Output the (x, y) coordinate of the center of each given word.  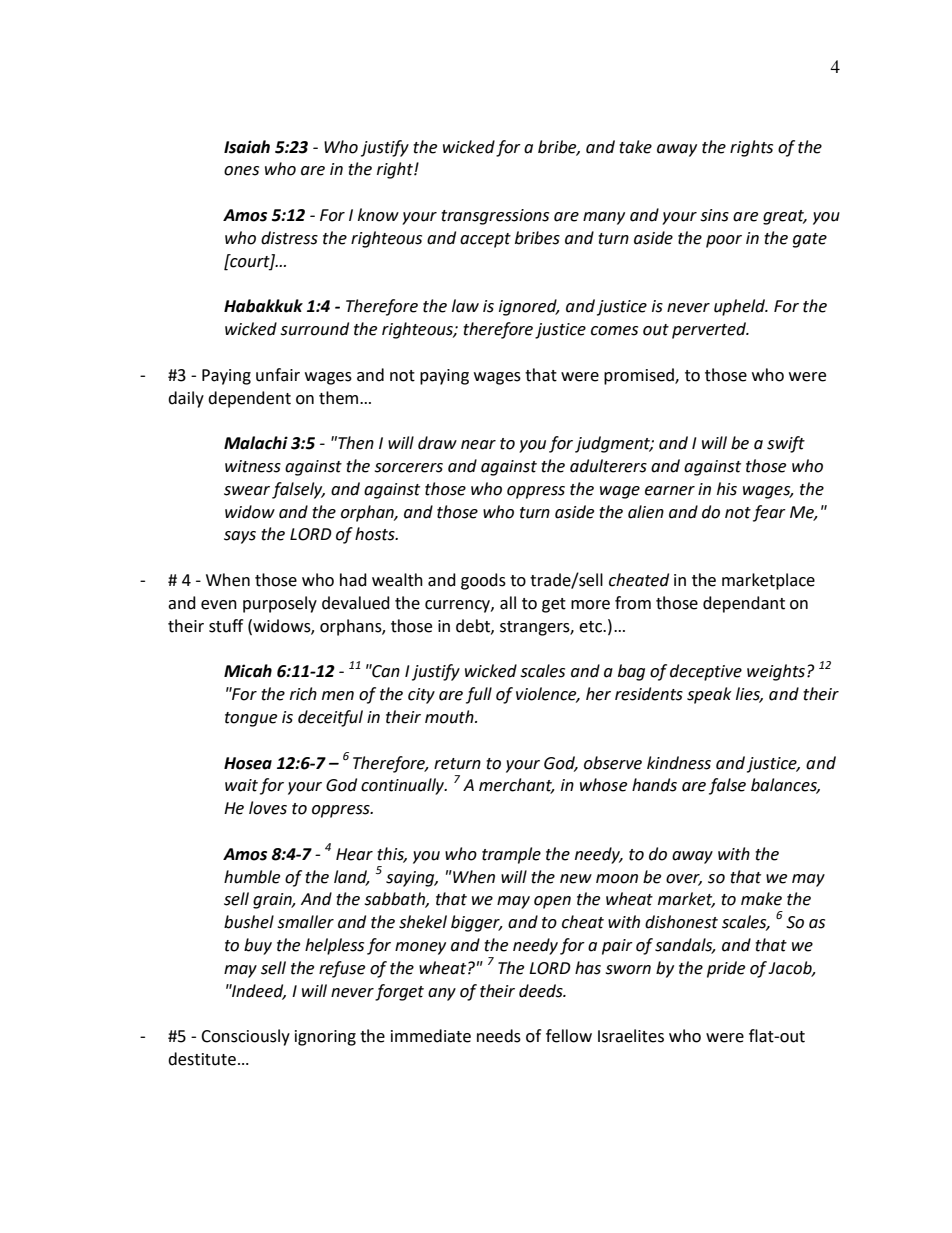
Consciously (245, 1037)
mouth (450, 717)
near (478, 445)
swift (786, 444)
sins (714, 215)
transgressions (495, 217)
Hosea (248, 763)
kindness (679, 763)
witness (253, 466)
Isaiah (247, 147)
